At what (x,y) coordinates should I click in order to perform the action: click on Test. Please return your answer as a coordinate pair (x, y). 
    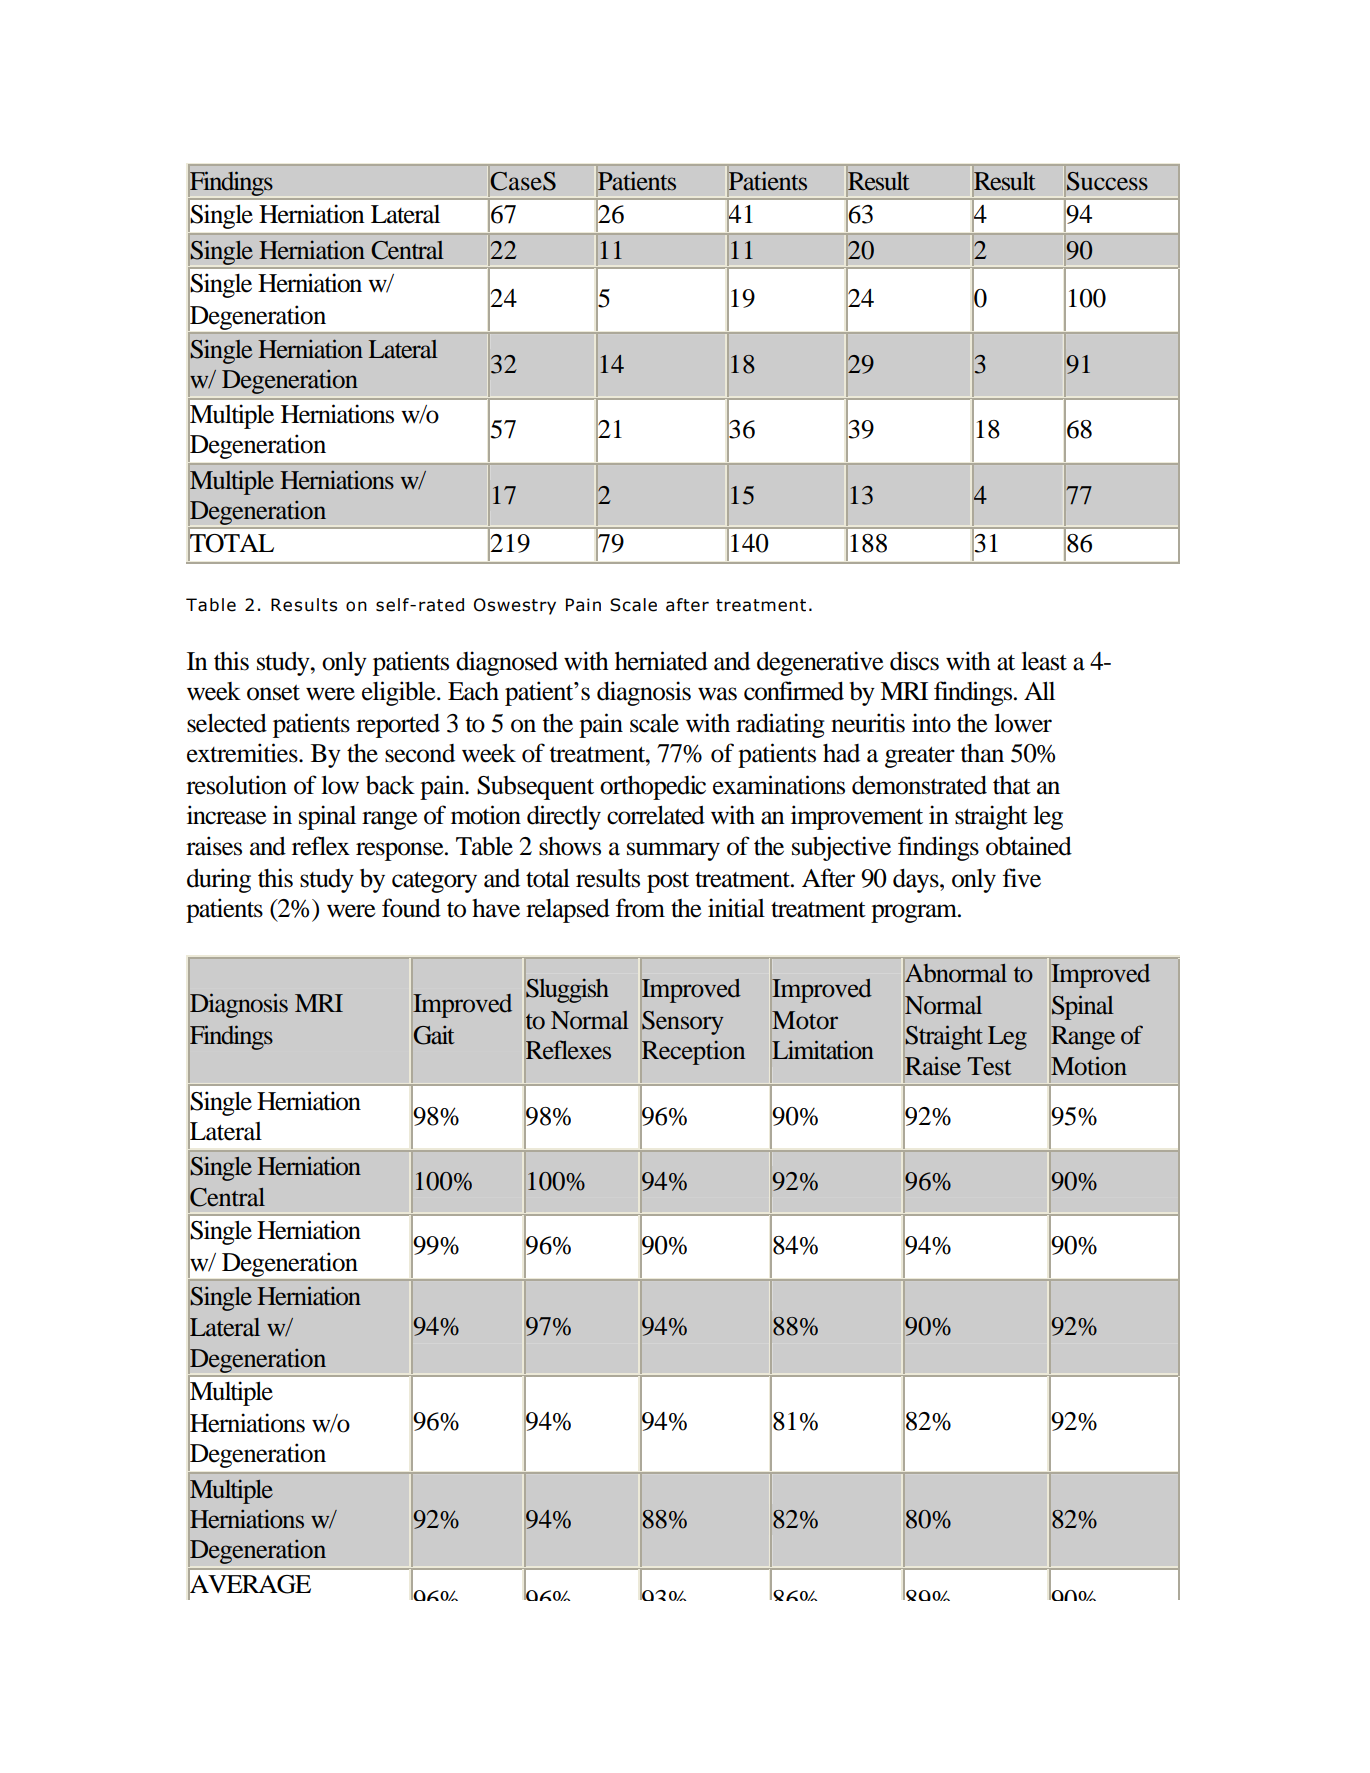
    Looking at the image, I should click on (989, 1066).
